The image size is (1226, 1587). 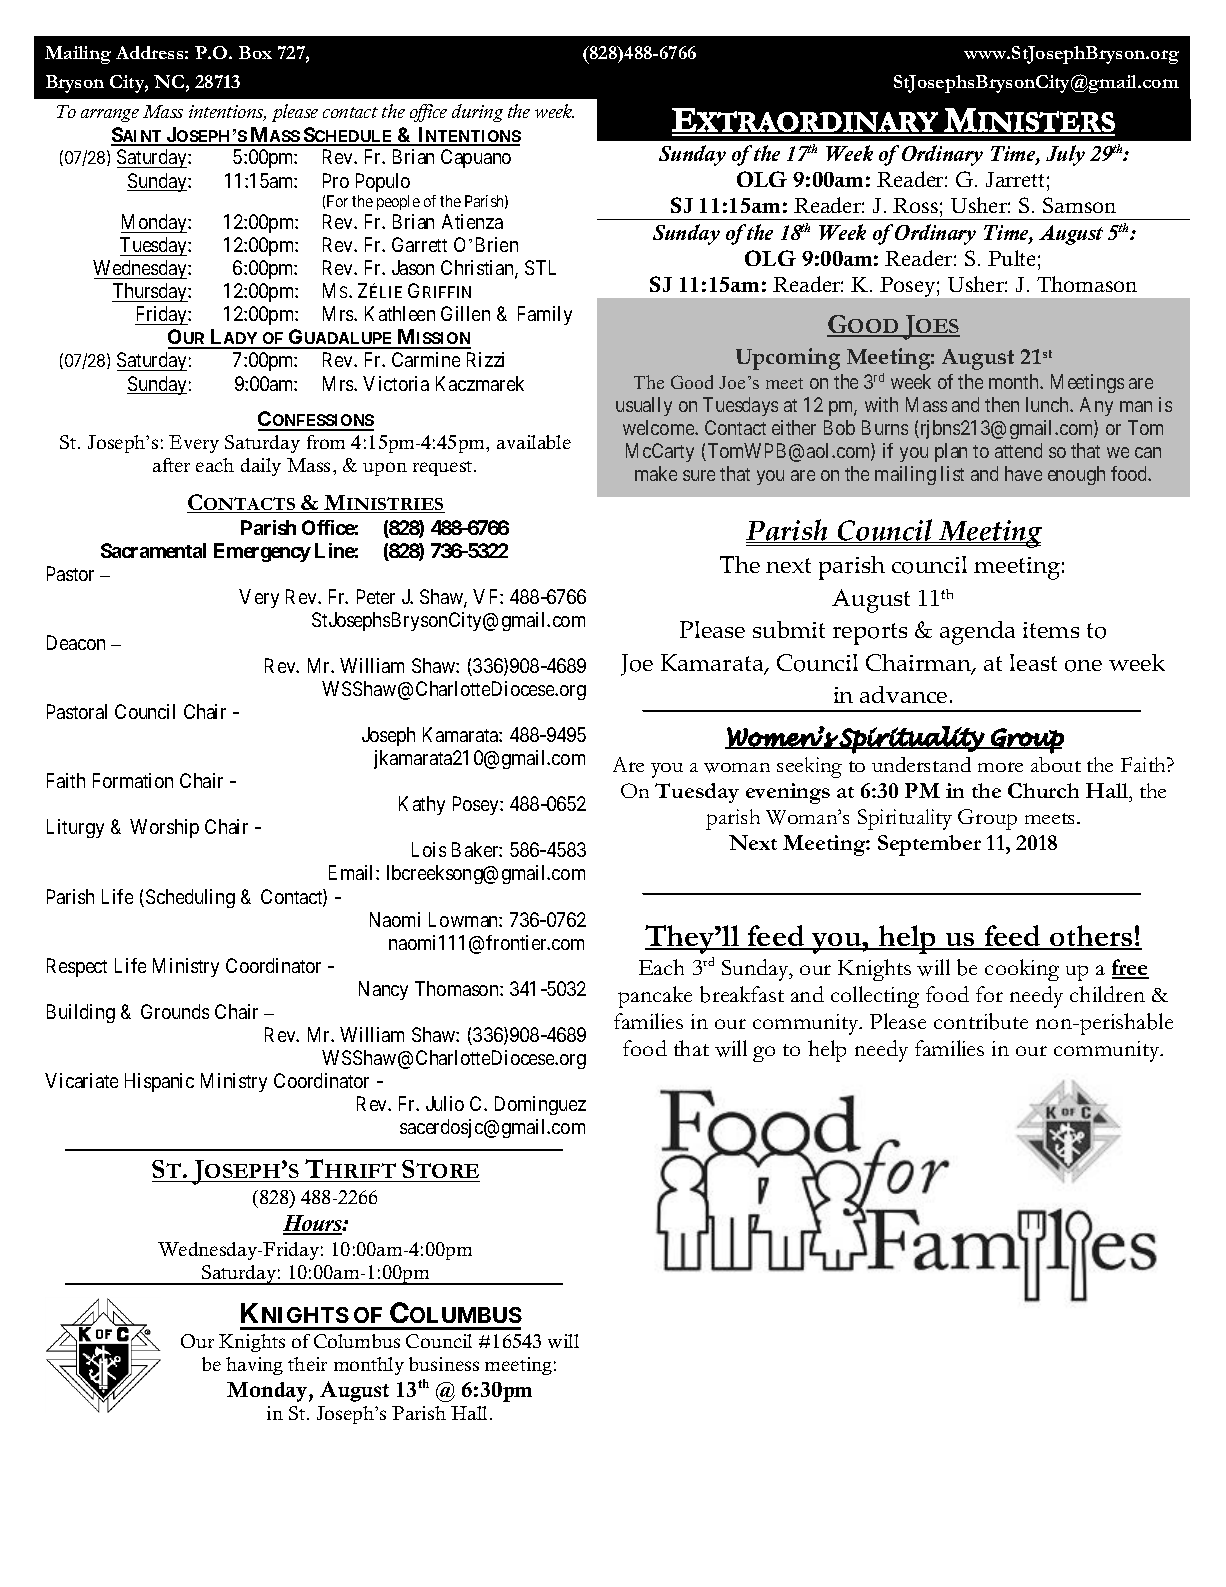 What do you see at coordinates (1107, 994) in the page?
I see `children` at bounding box center [1107, 994].
